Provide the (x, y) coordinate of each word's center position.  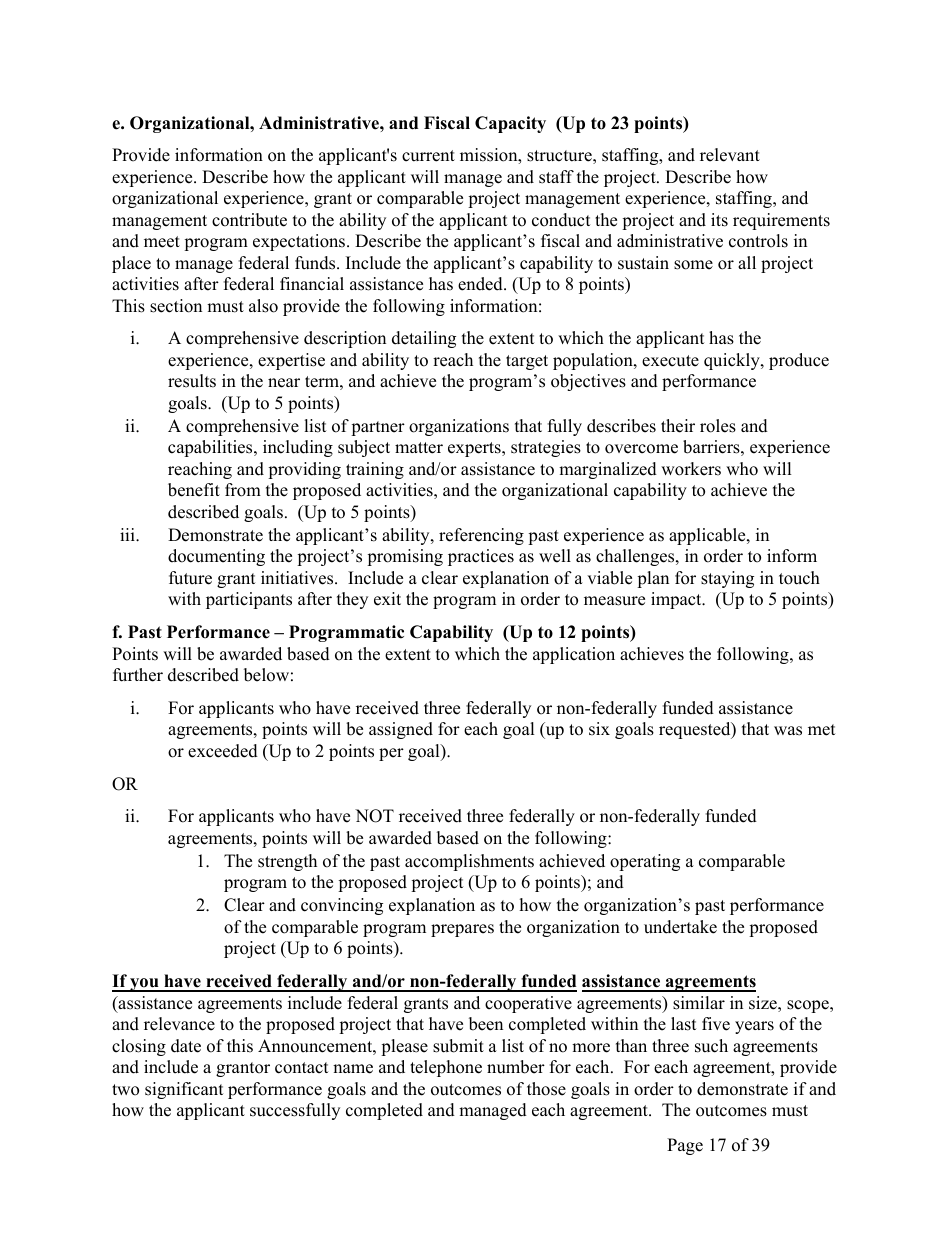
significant (184, 1090)
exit (387, 599)
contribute (249, 220)
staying (727, 579)
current (428, 156)
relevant (730, 155)
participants (249, 600)
